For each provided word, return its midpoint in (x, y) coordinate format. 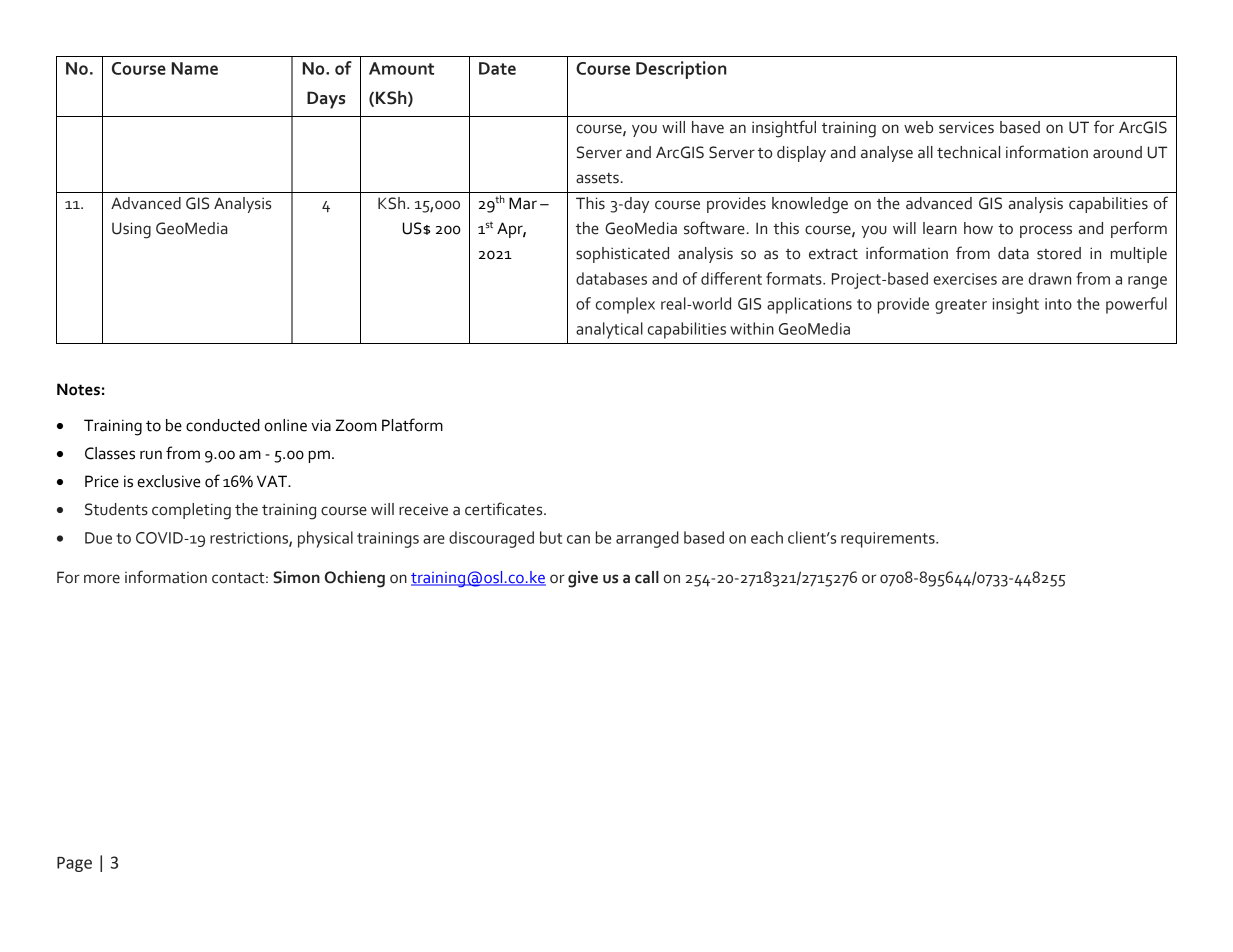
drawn (1050, 278)
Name (194, 68)
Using (131, 230)
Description (681, 70)
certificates (505, 509)
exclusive (168, 481)
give (583, 579)
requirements (889, 540)
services (966, 127)
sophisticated (622, 255)
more (102, 579)
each (767, 537)
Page (74, 864)
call (647, 577)
